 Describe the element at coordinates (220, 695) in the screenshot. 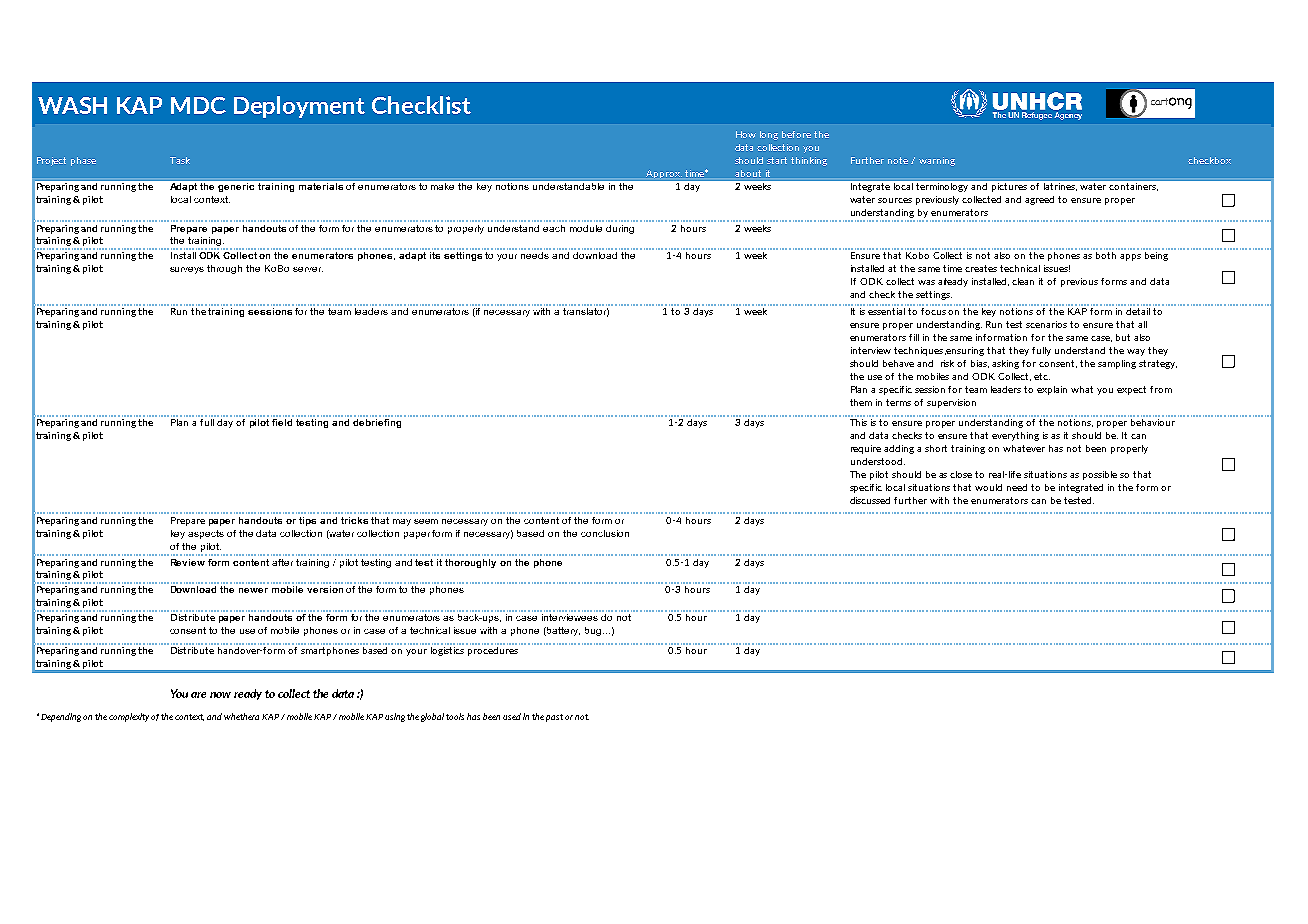

I see `now` at that location.
